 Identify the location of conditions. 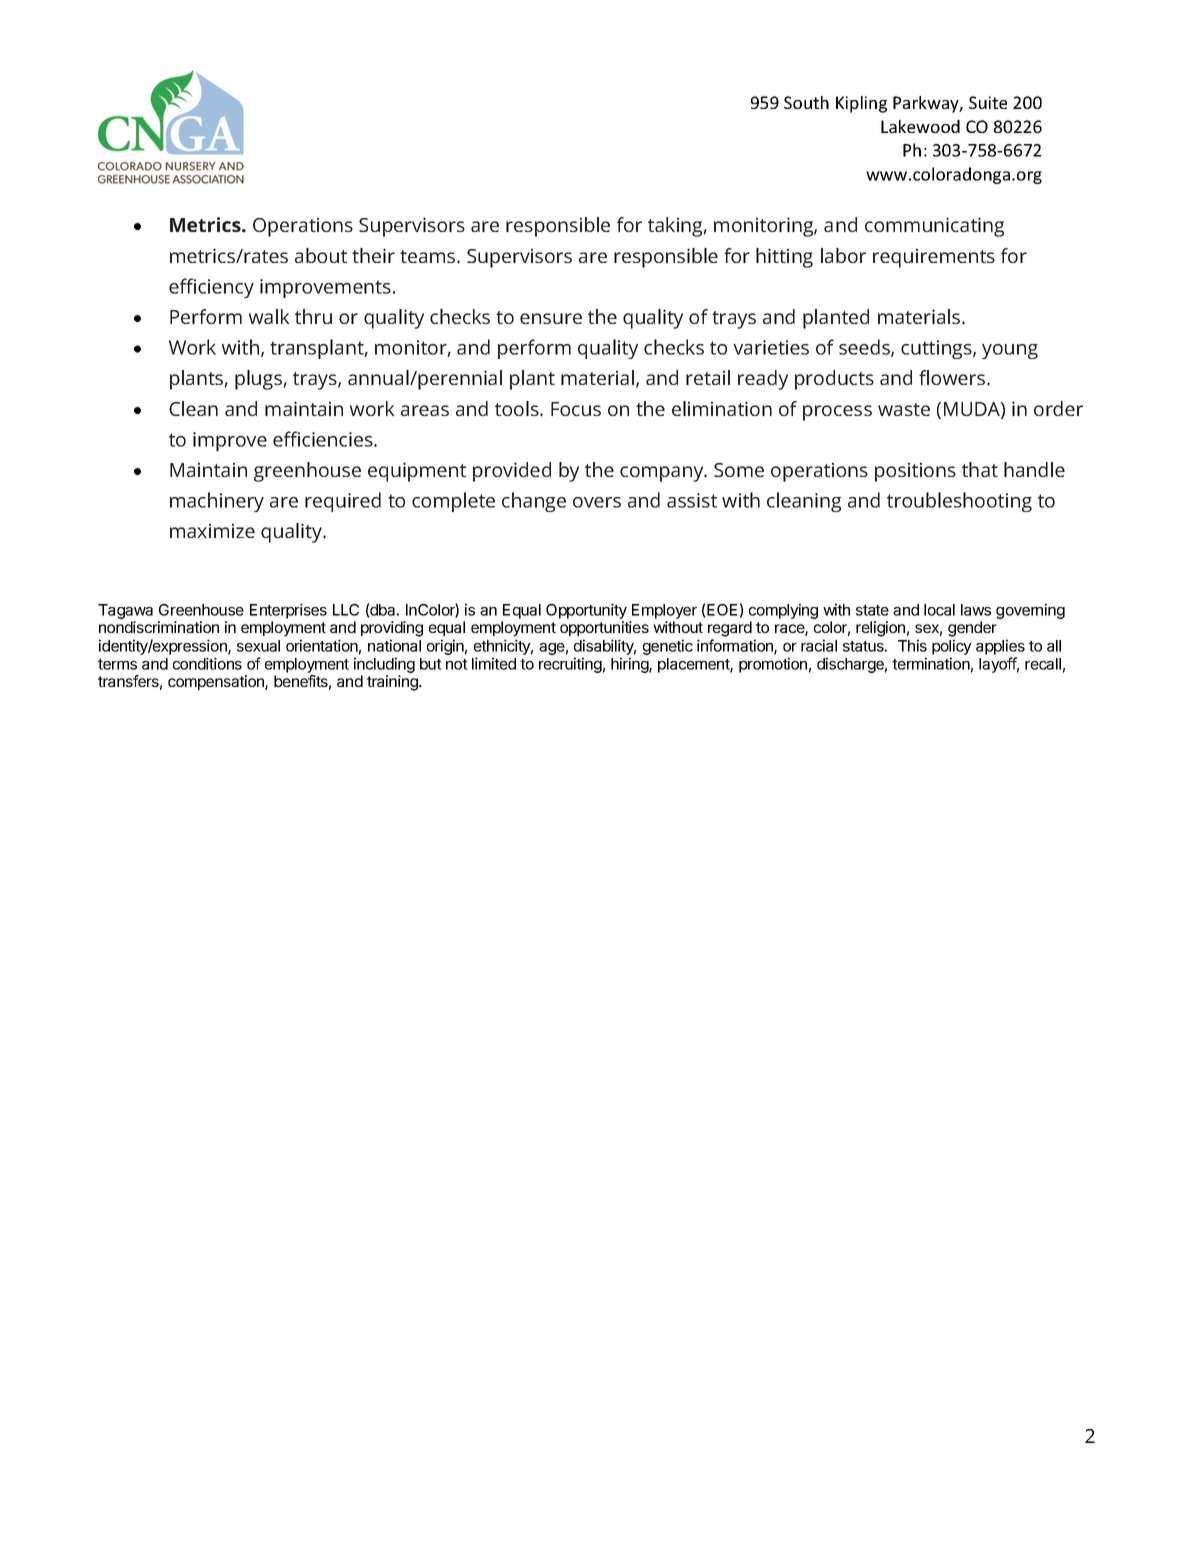
(207, 663).
